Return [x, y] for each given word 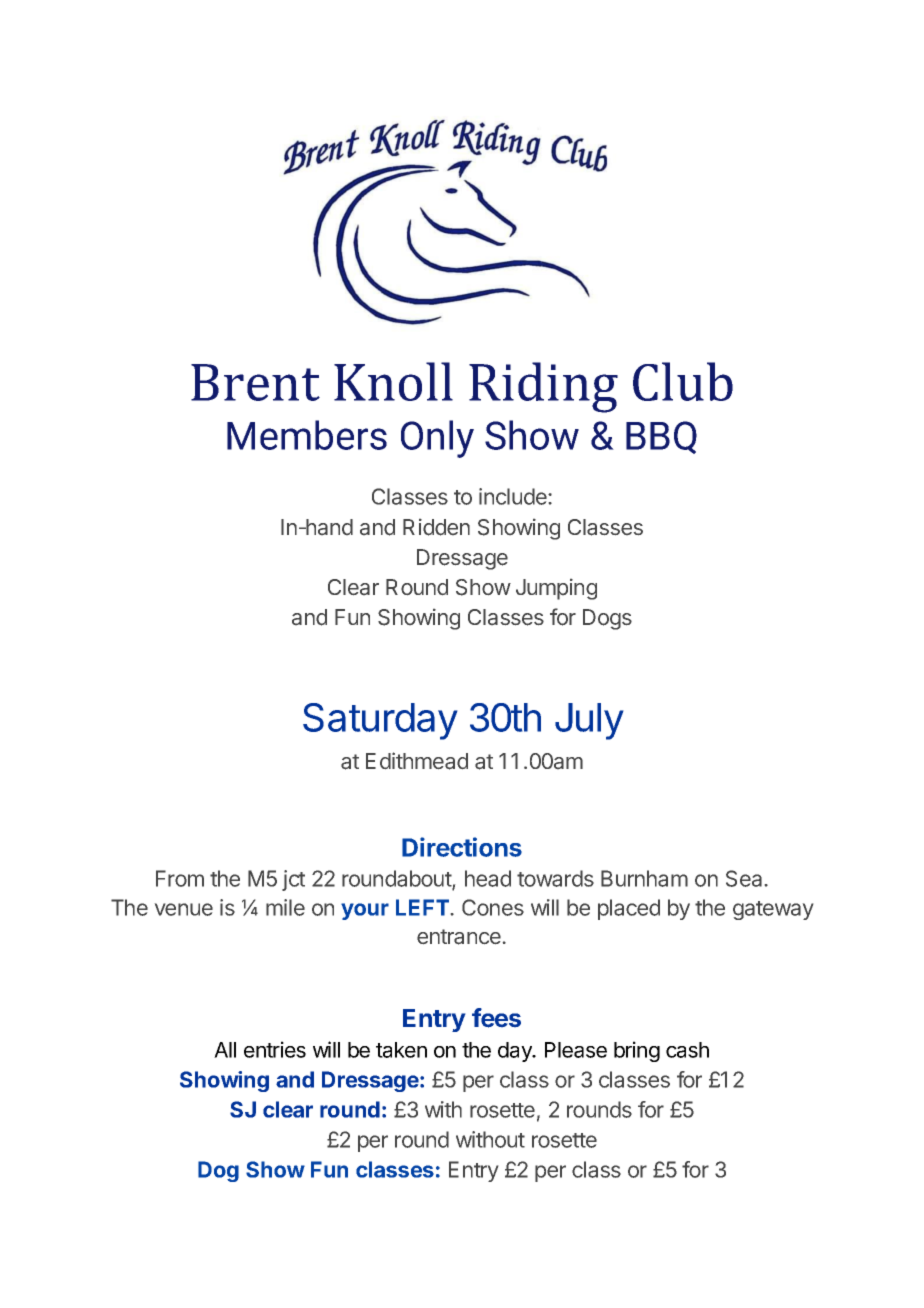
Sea [744, 878]
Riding [543, 387]
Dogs [607, 619]
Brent [255, 382]
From [180, 878]
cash [687, 1050]
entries [275, 1049]
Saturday [380, 721]
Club [683, 381]
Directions [462, 847]
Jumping [556, 589]
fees [496, 1018]
